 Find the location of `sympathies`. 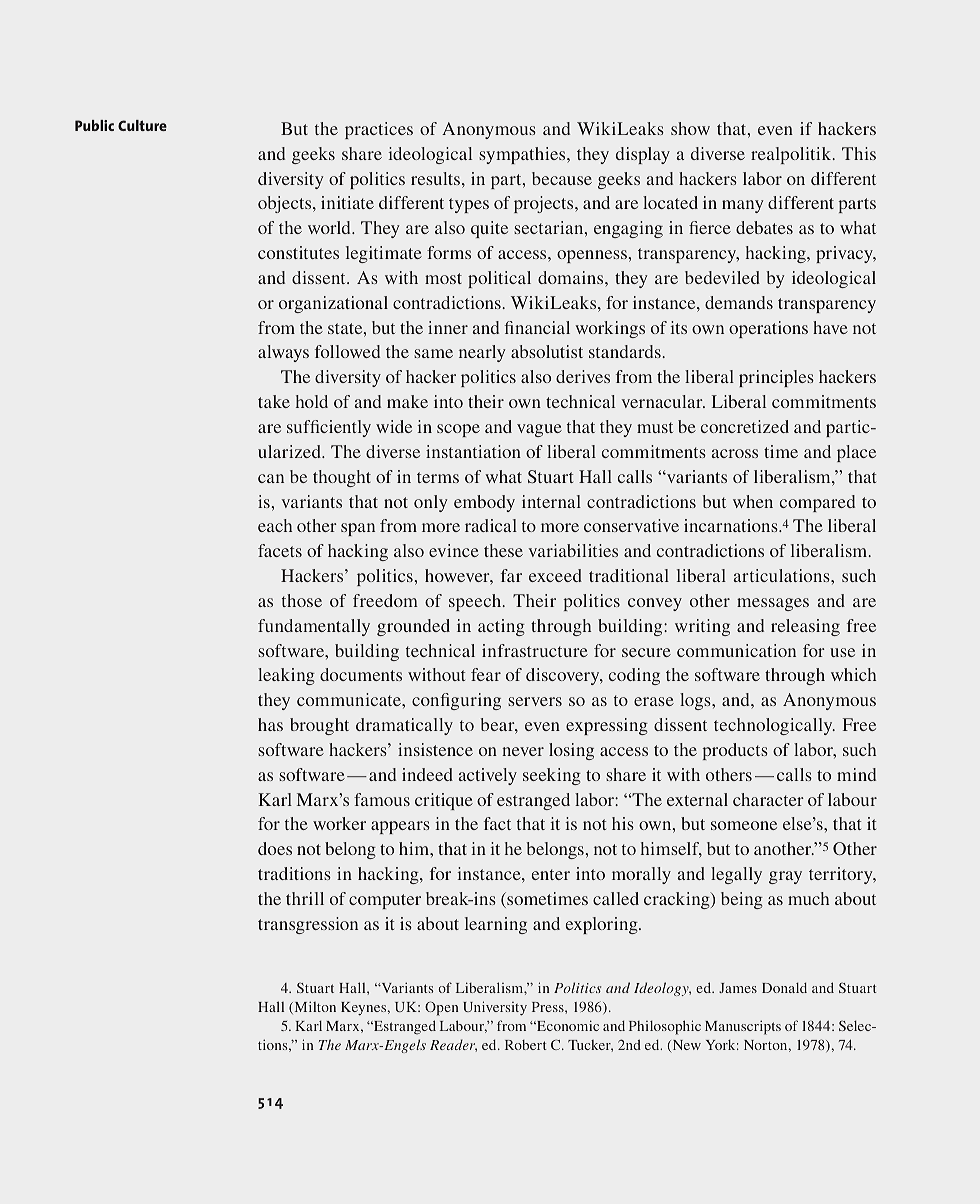

sympathies is located at coordinates (523, 155).
